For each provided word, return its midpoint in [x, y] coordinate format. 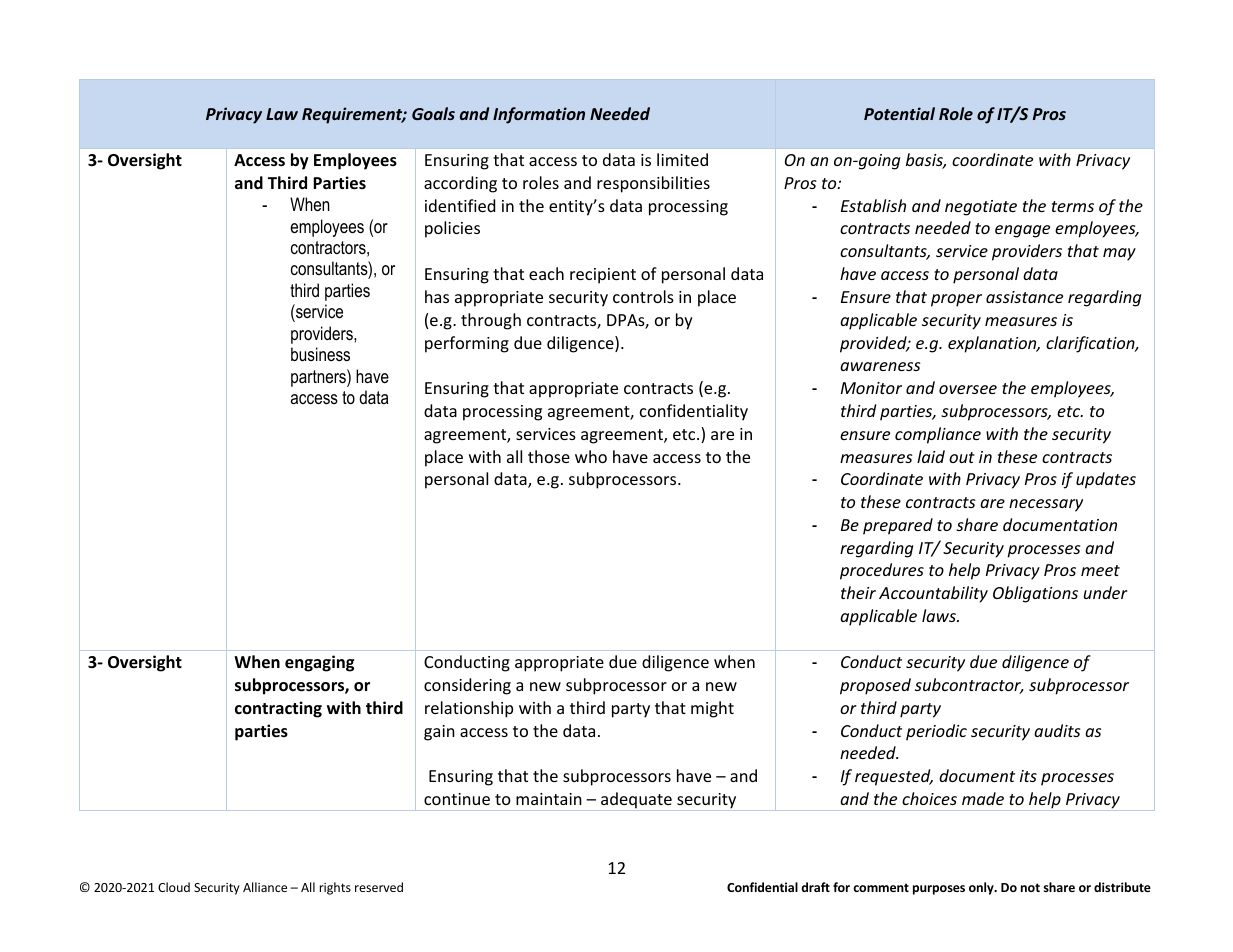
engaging [319, 663]
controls [643, 296]
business [320, 354]
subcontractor [969, 686]
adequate [636, 801]
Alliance [265, 887]
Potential [899, 113]
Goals [433, 113]
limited [682, 159]
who [591, 456]
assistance [1024, 297]
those [549, 456]
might [712, 709]
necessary [1046, 505]
